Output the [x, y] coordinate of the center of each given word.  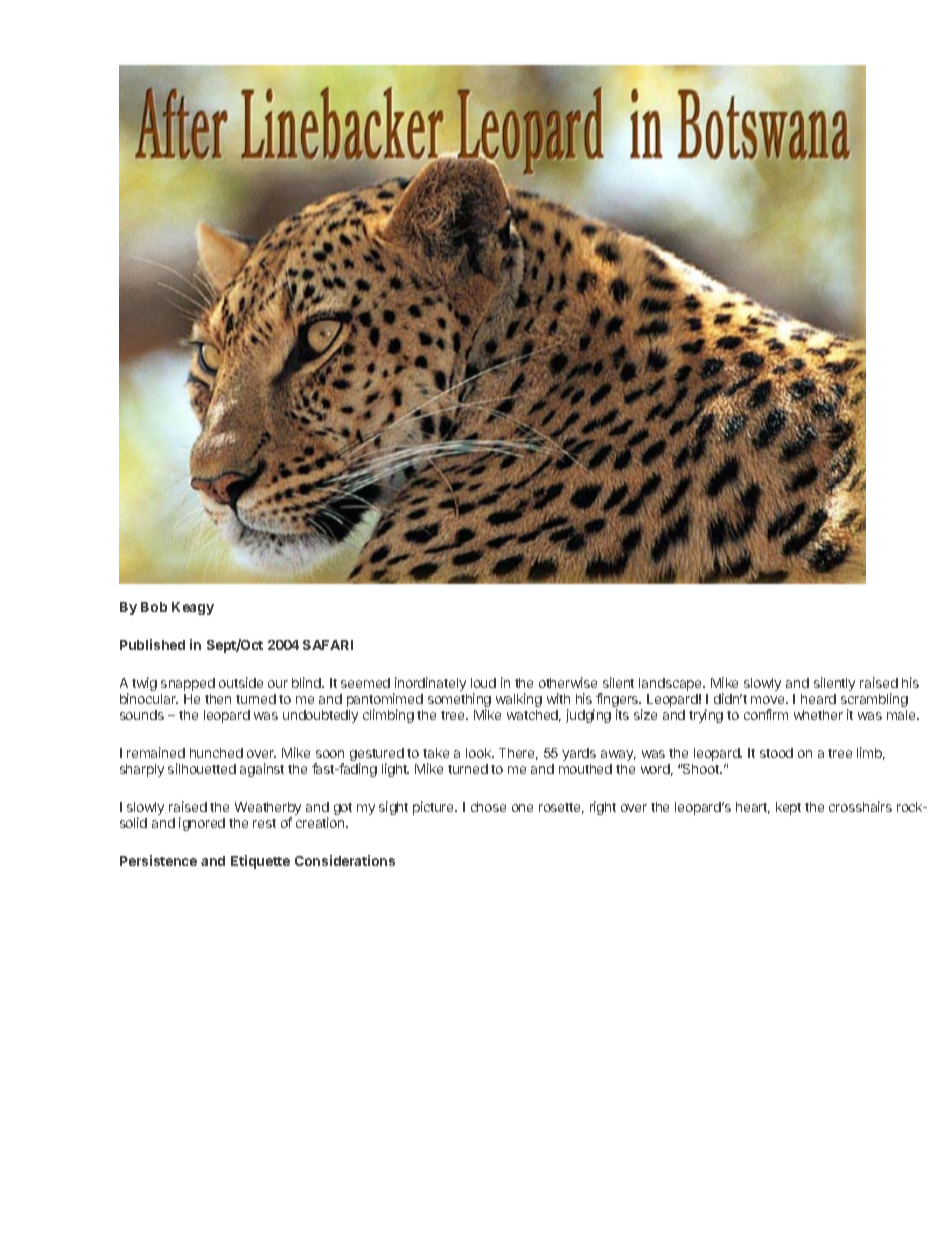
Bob [154, 607]
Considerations [345, 860]
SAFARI [328, 645]
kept [788, 808]
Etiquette [260, 862]
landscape [671, 684]
